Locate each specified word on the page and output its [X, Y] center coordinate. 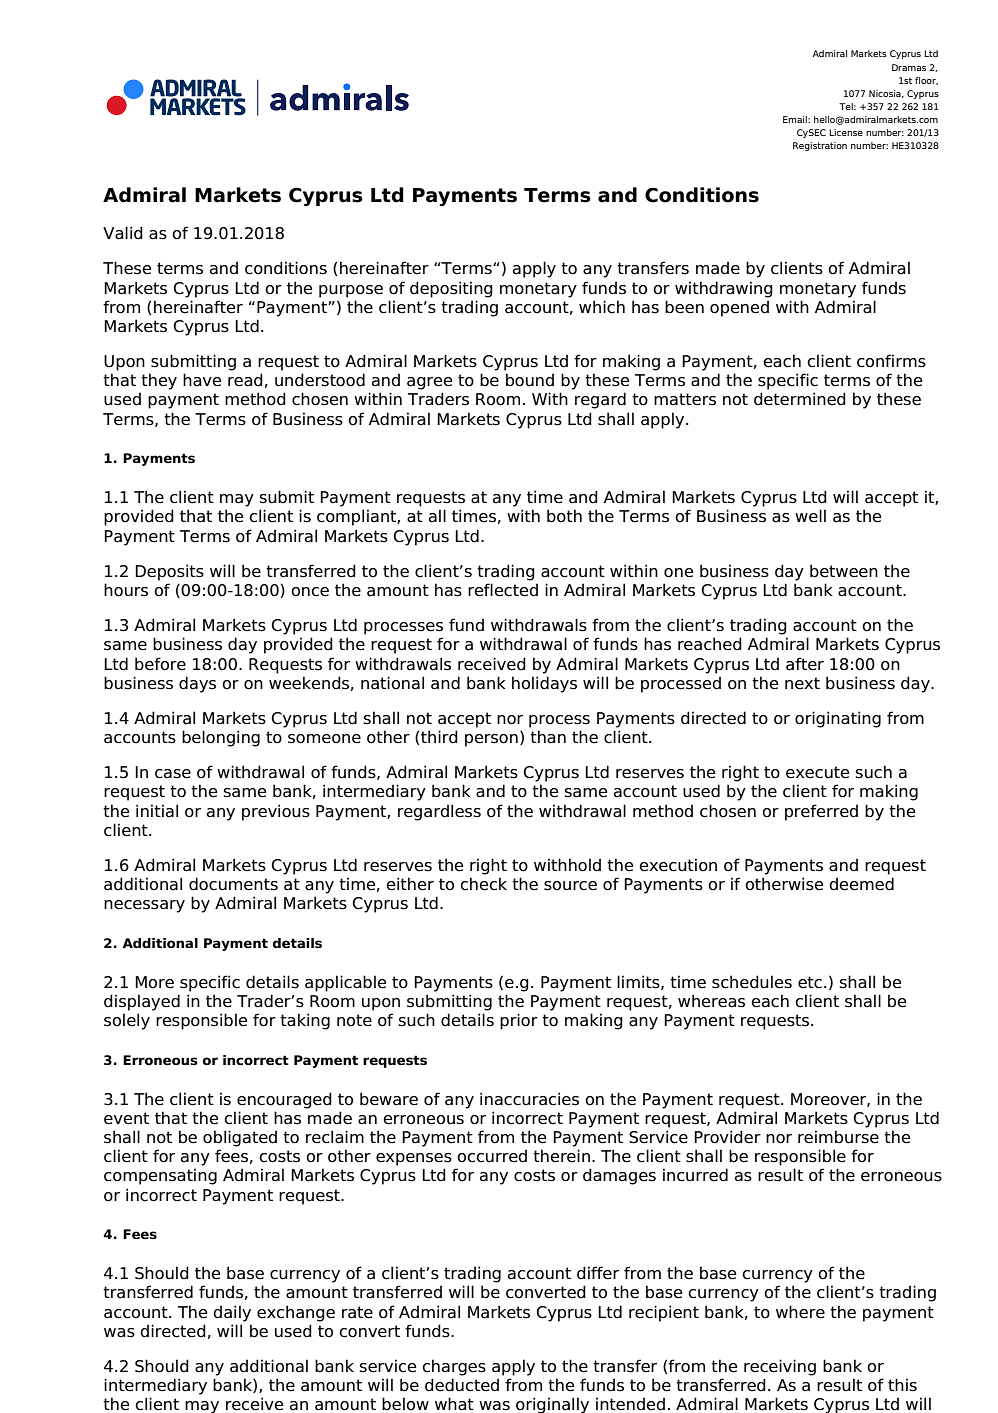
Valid [123, 233]
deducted [462, 1385]
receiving [780, 1367]
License [846, 132]
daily [232, 1313]
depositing [451, 289]
